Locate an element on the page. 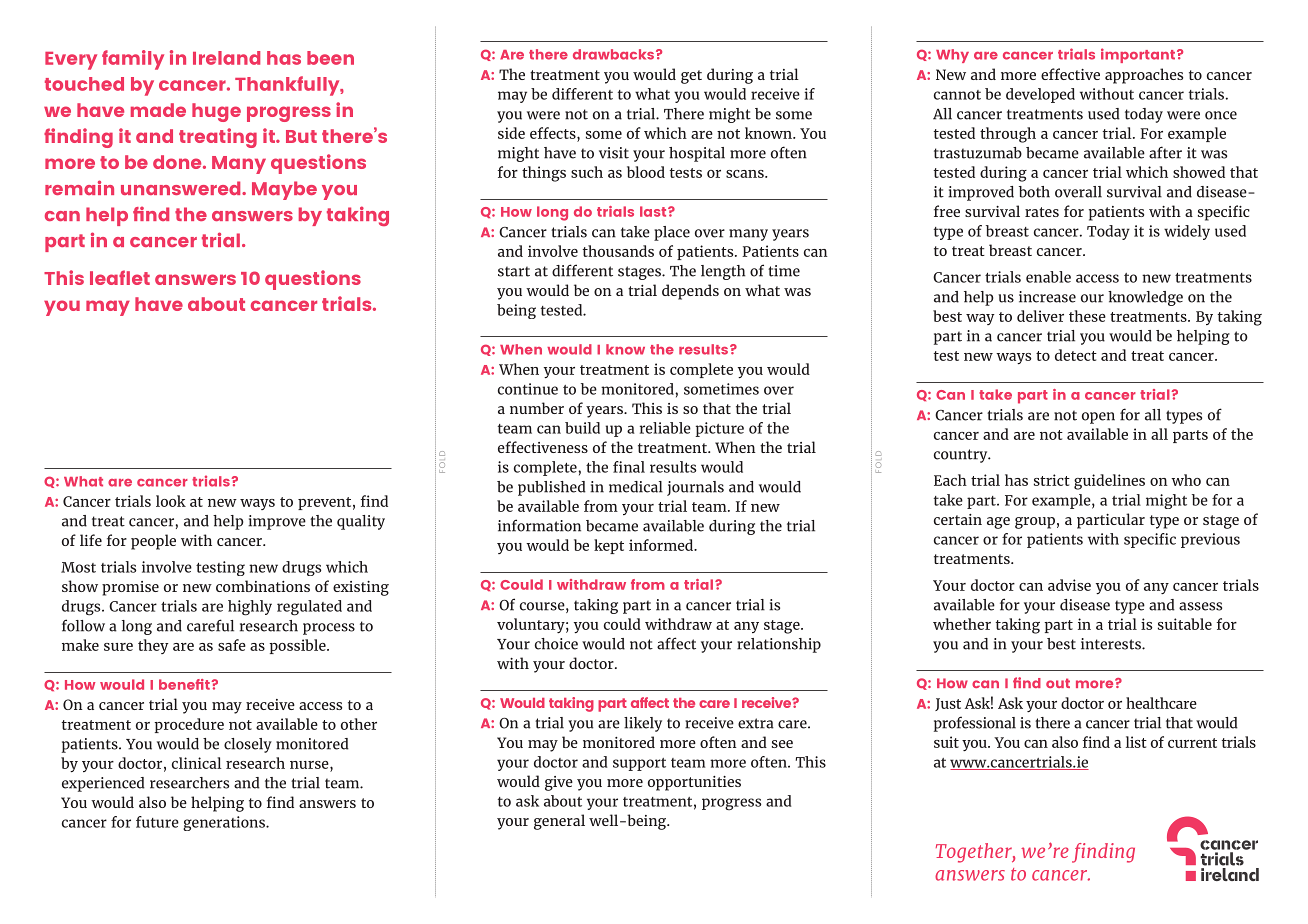 The width and height of the image is (1308, 924). informed is located at coordinates (662, 545).
